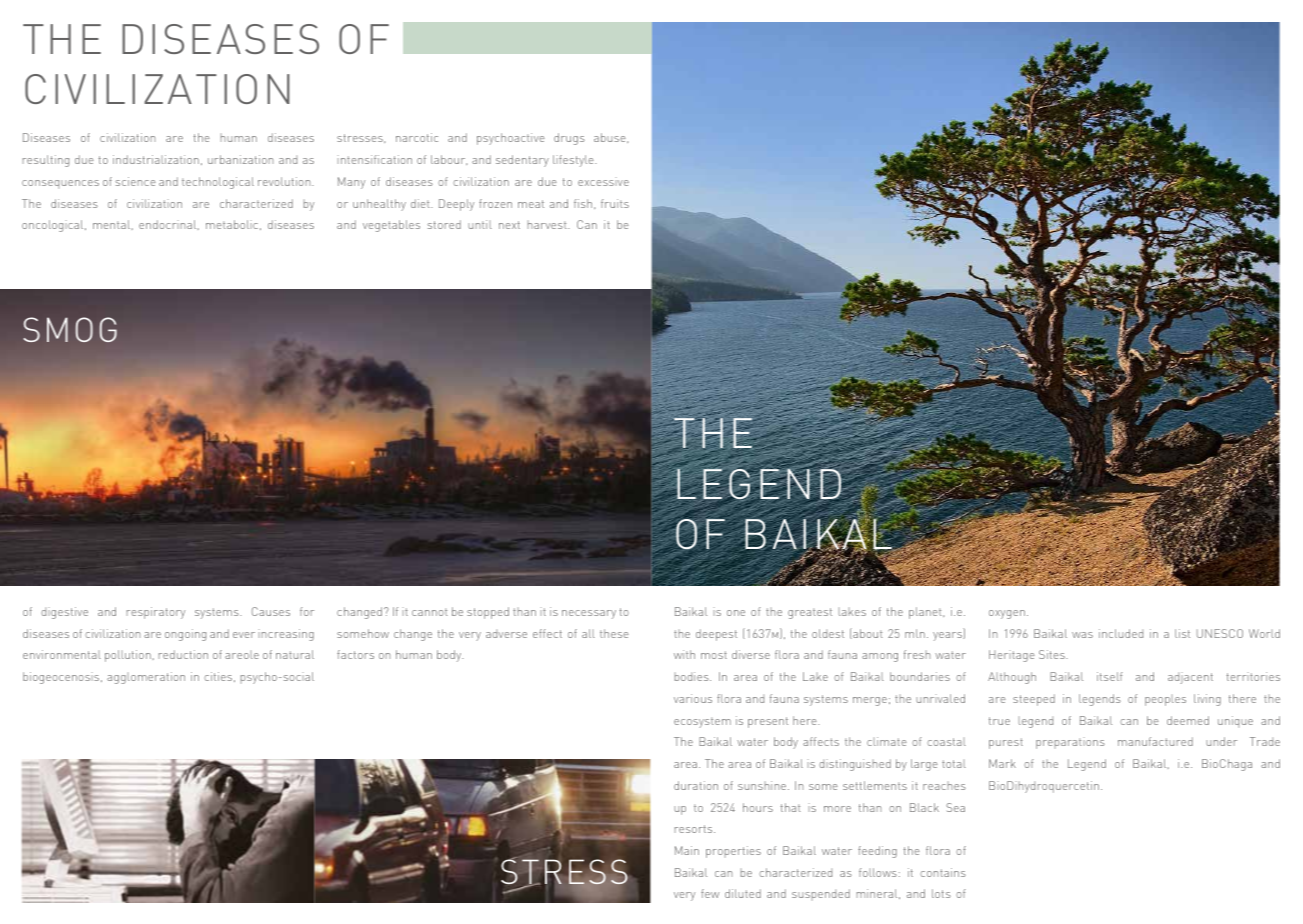 Image resolution: width=1303 pixels, height=924 pixels. What do you see at coordinates (736, 613) in the screenshot?
I see `one` at bounding box center [736, 613].
